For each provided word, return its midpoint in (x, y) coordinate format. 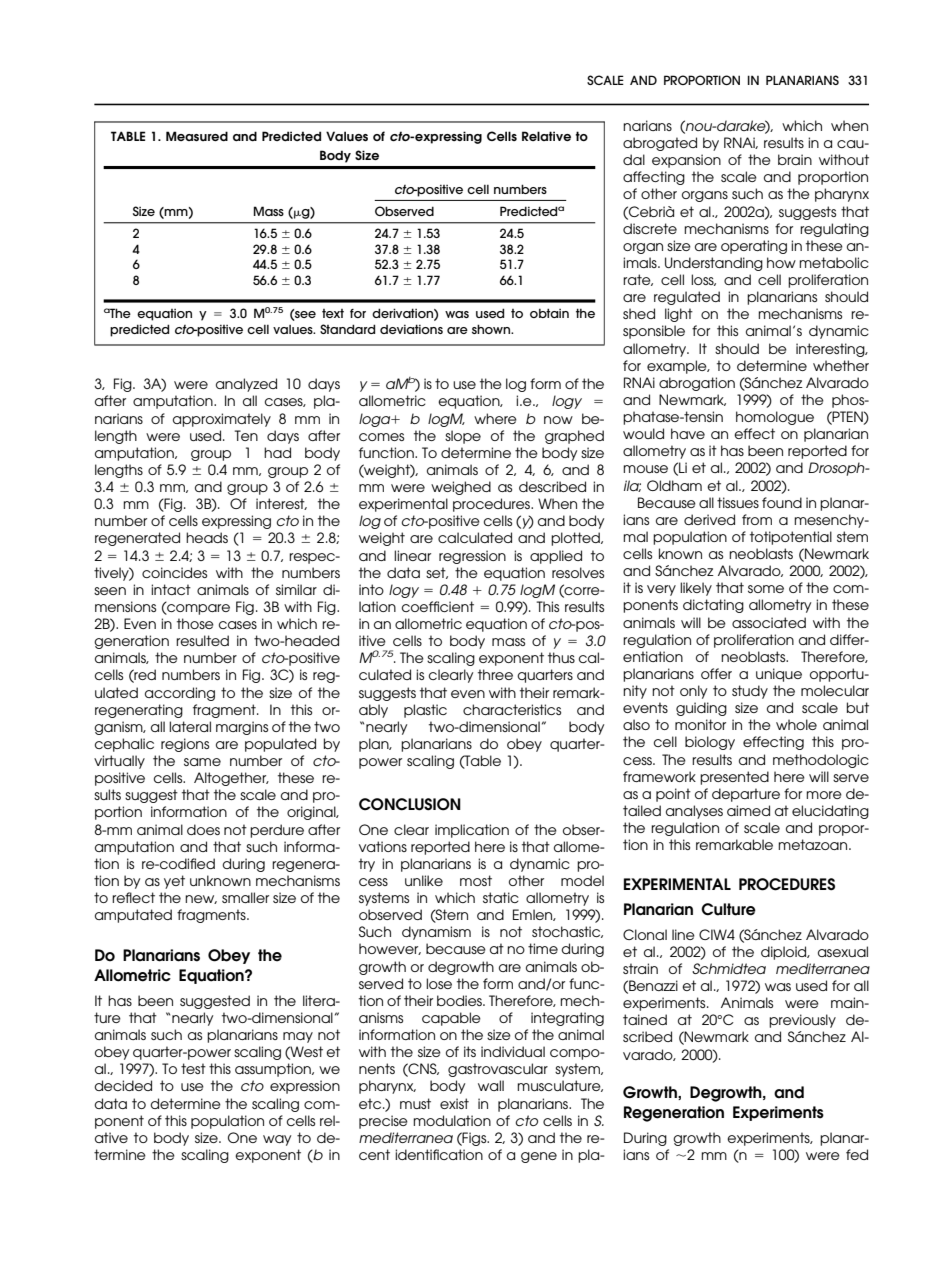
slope (463, 437)
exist (454, 1103)
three (495, 674)
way (277, 1140)
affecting (654, 178)
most (476, 880)
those (195, 623)
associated (769, 622)
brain (795, 159)
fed (857, 1154)
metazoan (814, 844)
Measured (197, 136)
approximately (222, 420)
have (688, 433)
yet (174, 882)
